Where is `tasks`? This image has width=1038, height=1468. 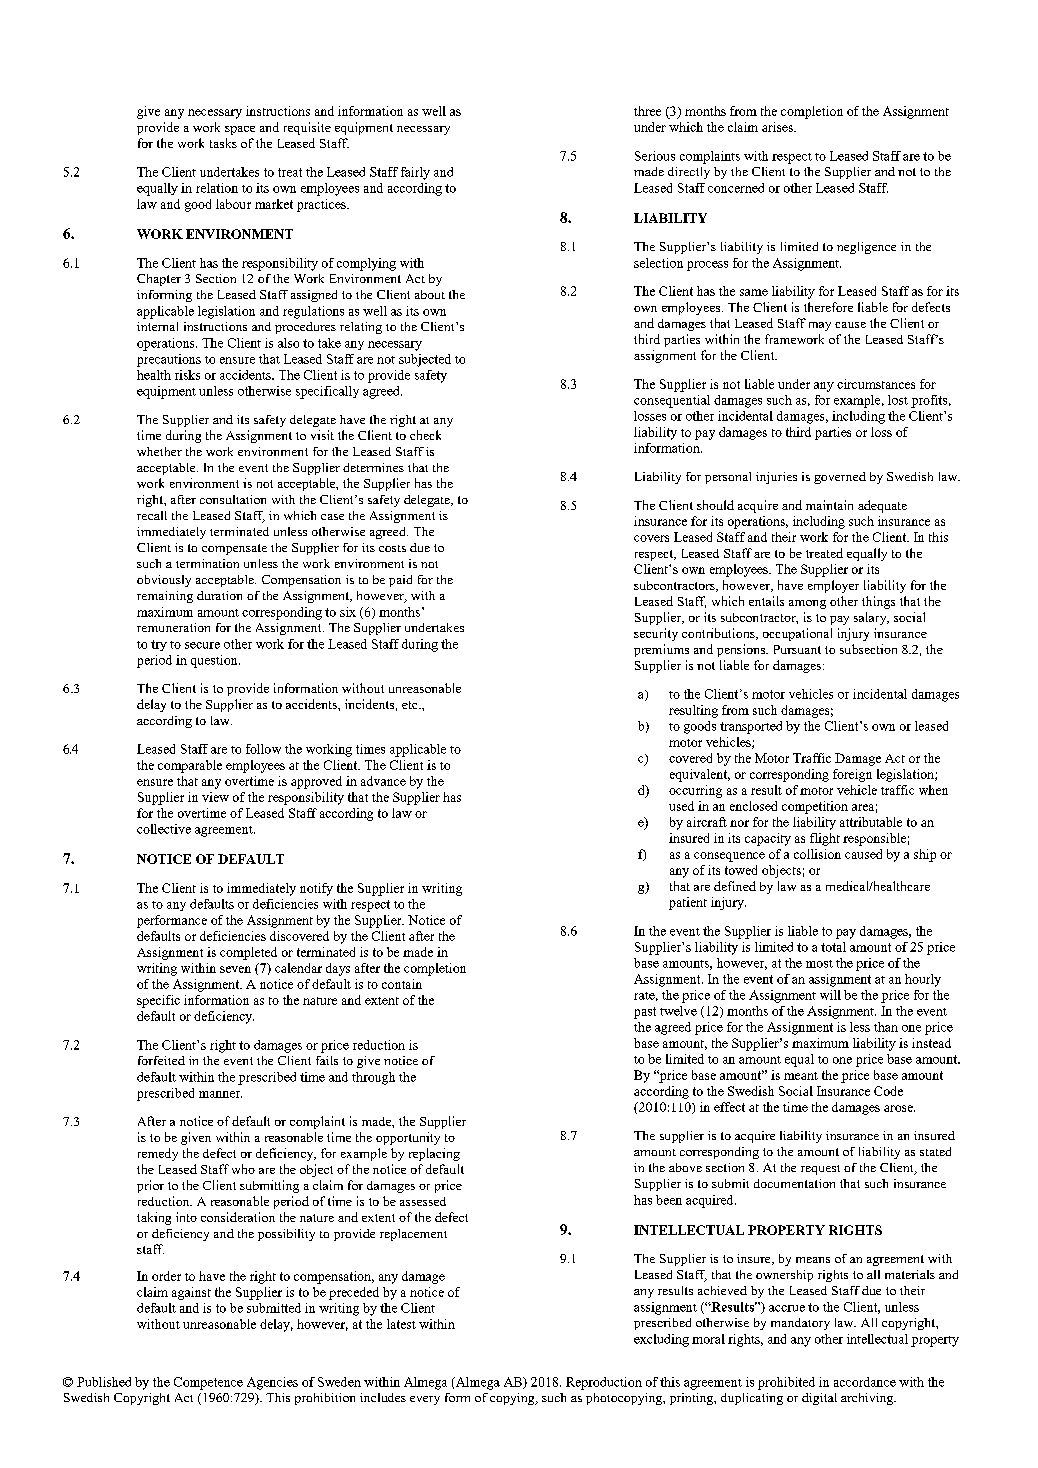
tasks is located at coordinates (223, 143).
